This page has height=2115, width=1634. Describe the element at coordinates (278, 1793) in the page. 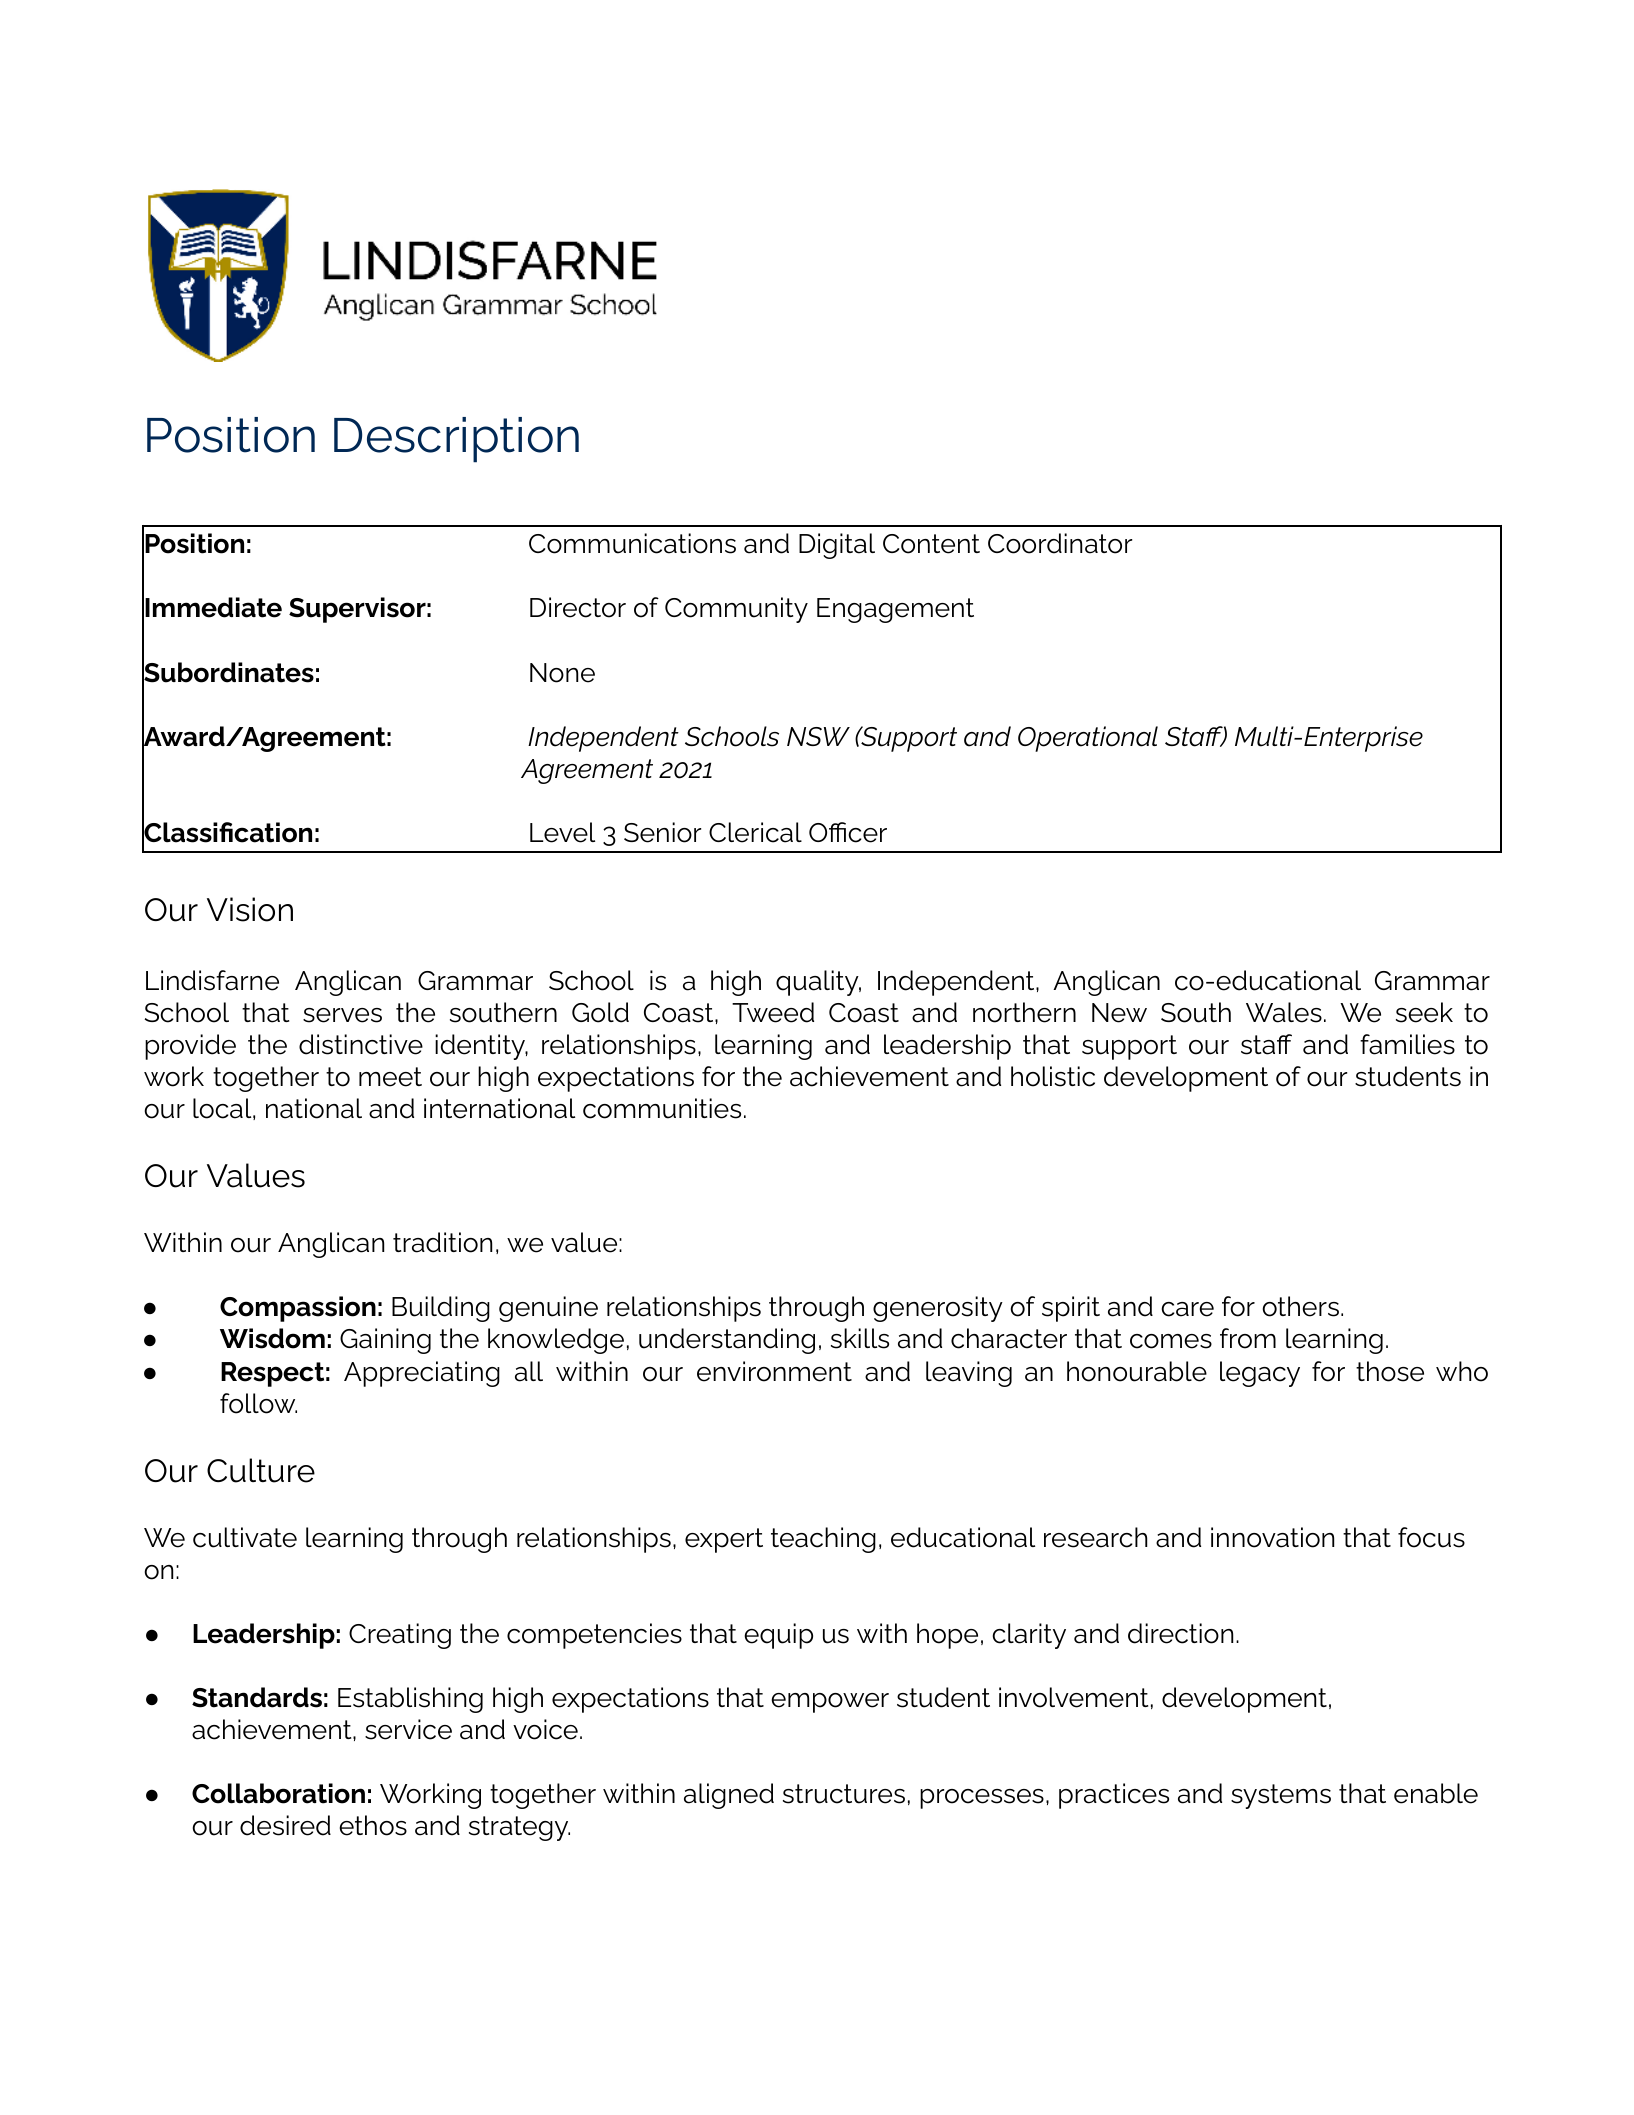

I see `Collaboration` at that location.
